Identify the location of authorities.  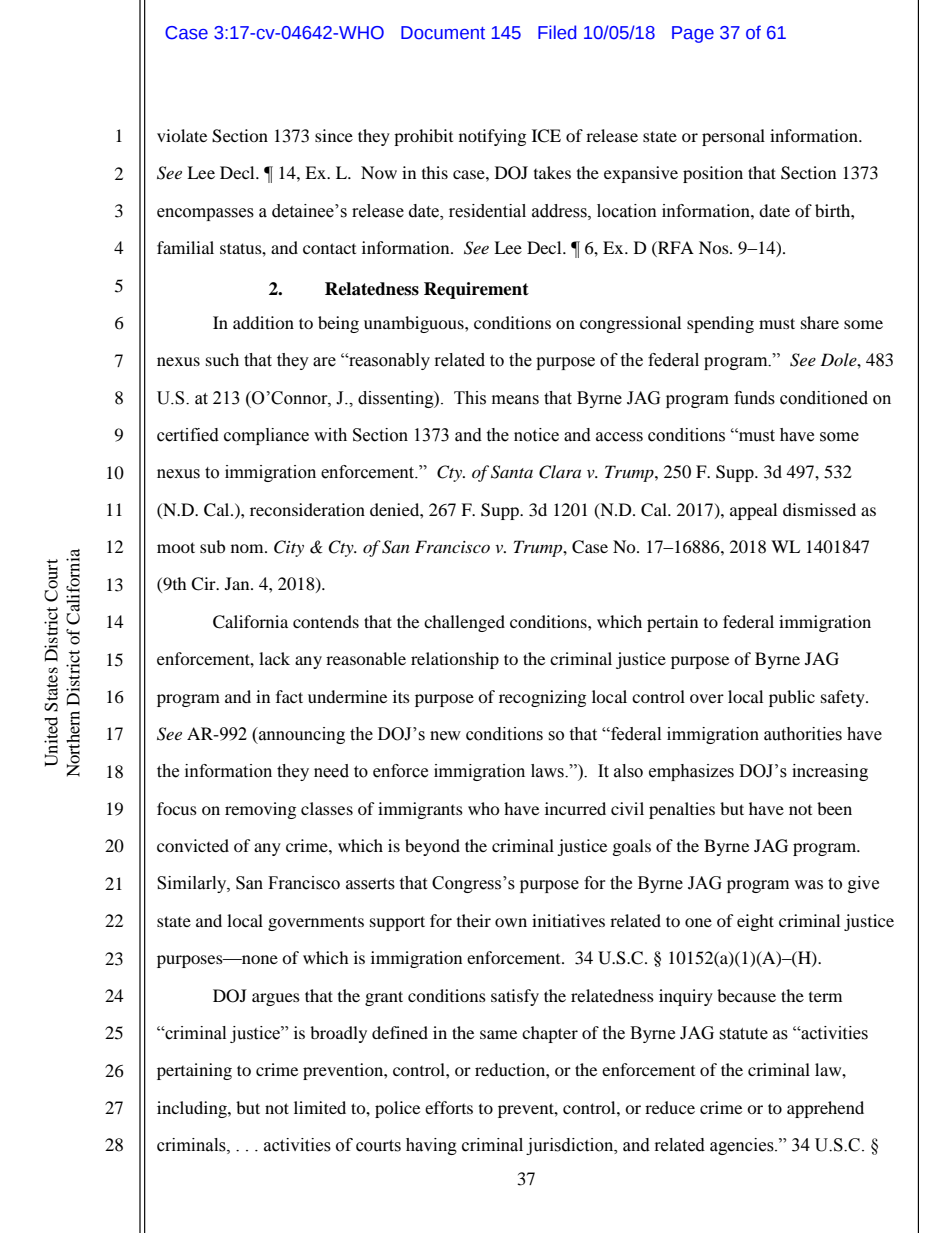
(803, 734).
